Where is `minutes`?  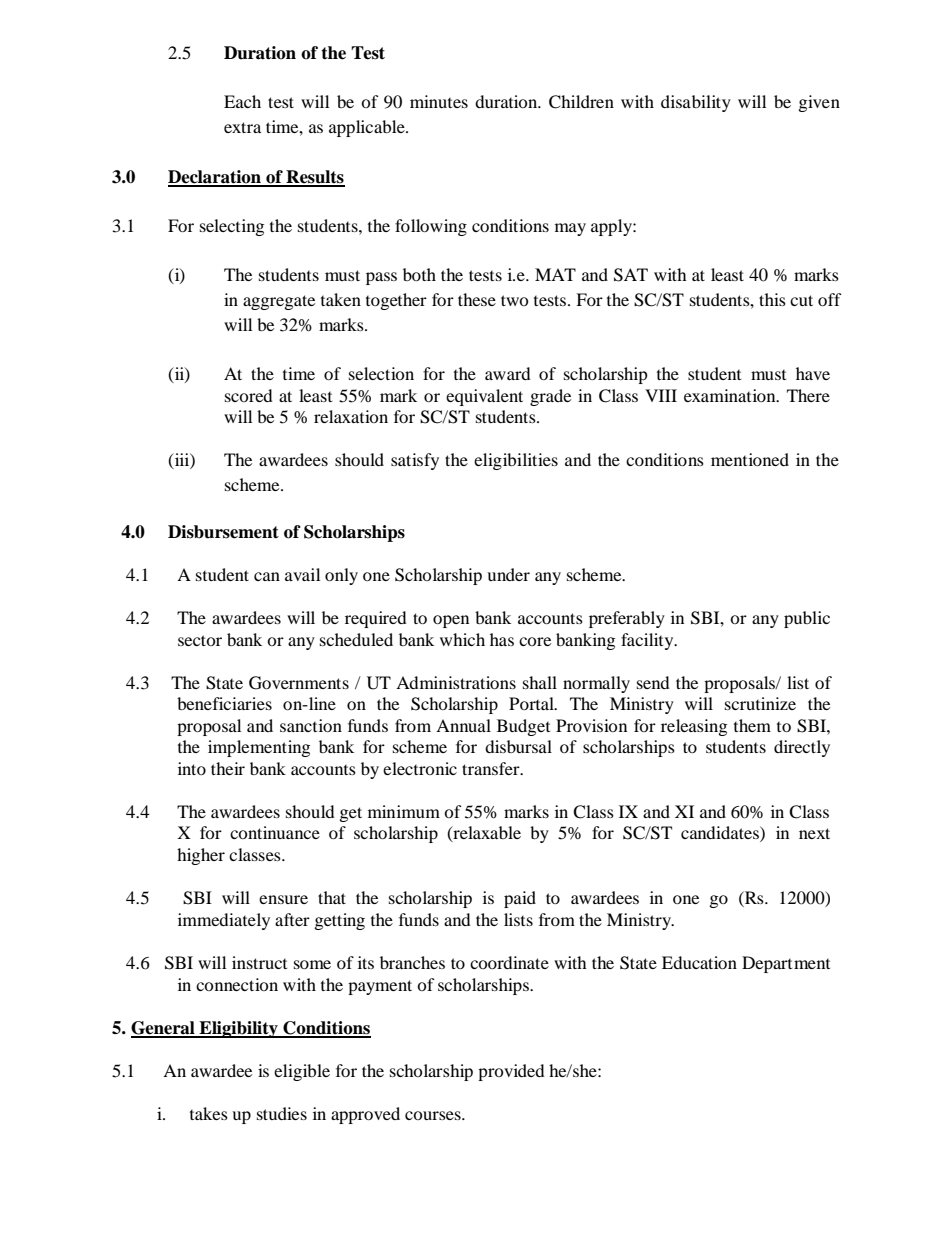
minutes is located at coordinates (439, 101).
